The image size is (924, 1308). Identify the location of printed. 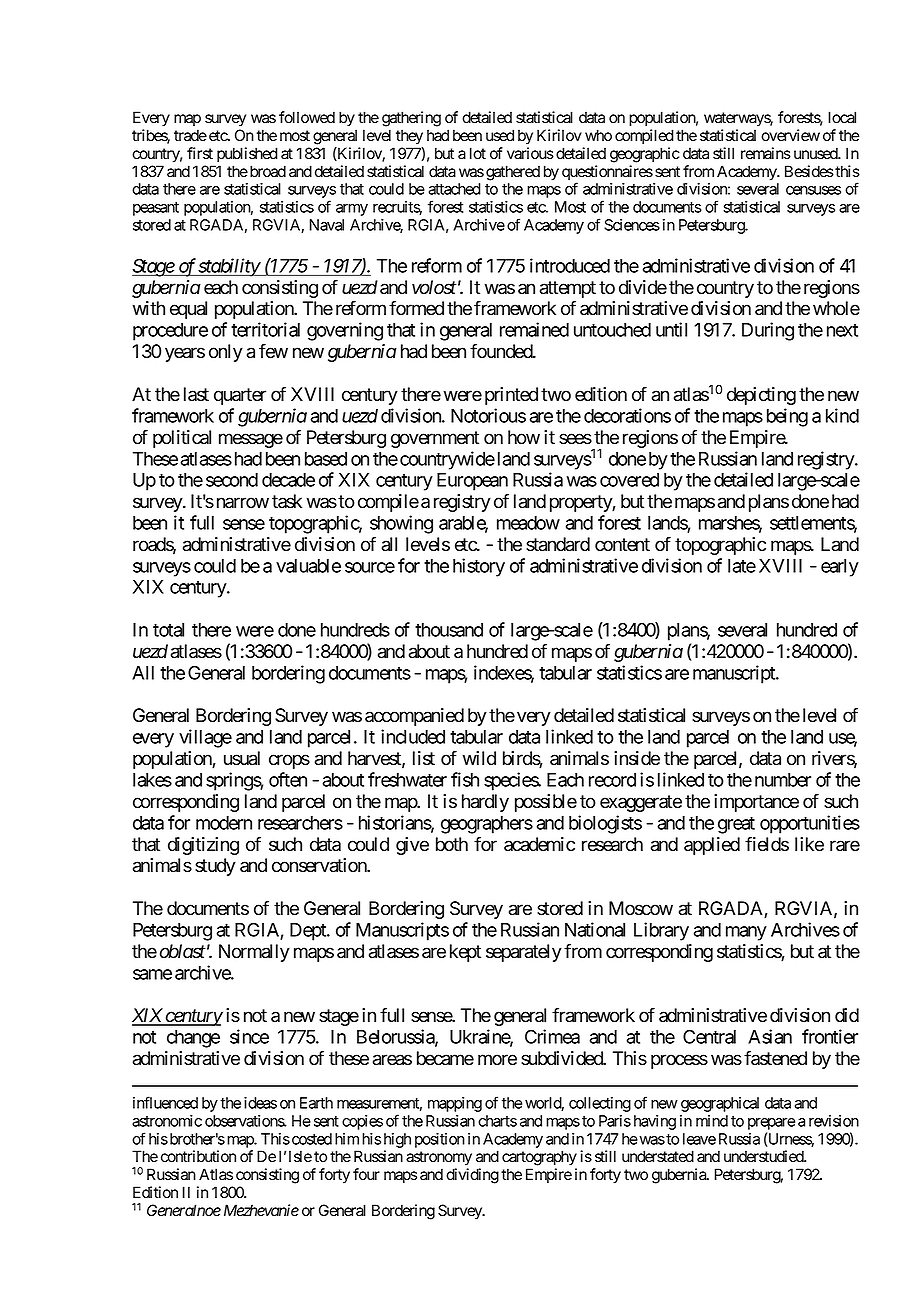
(511, 396).
